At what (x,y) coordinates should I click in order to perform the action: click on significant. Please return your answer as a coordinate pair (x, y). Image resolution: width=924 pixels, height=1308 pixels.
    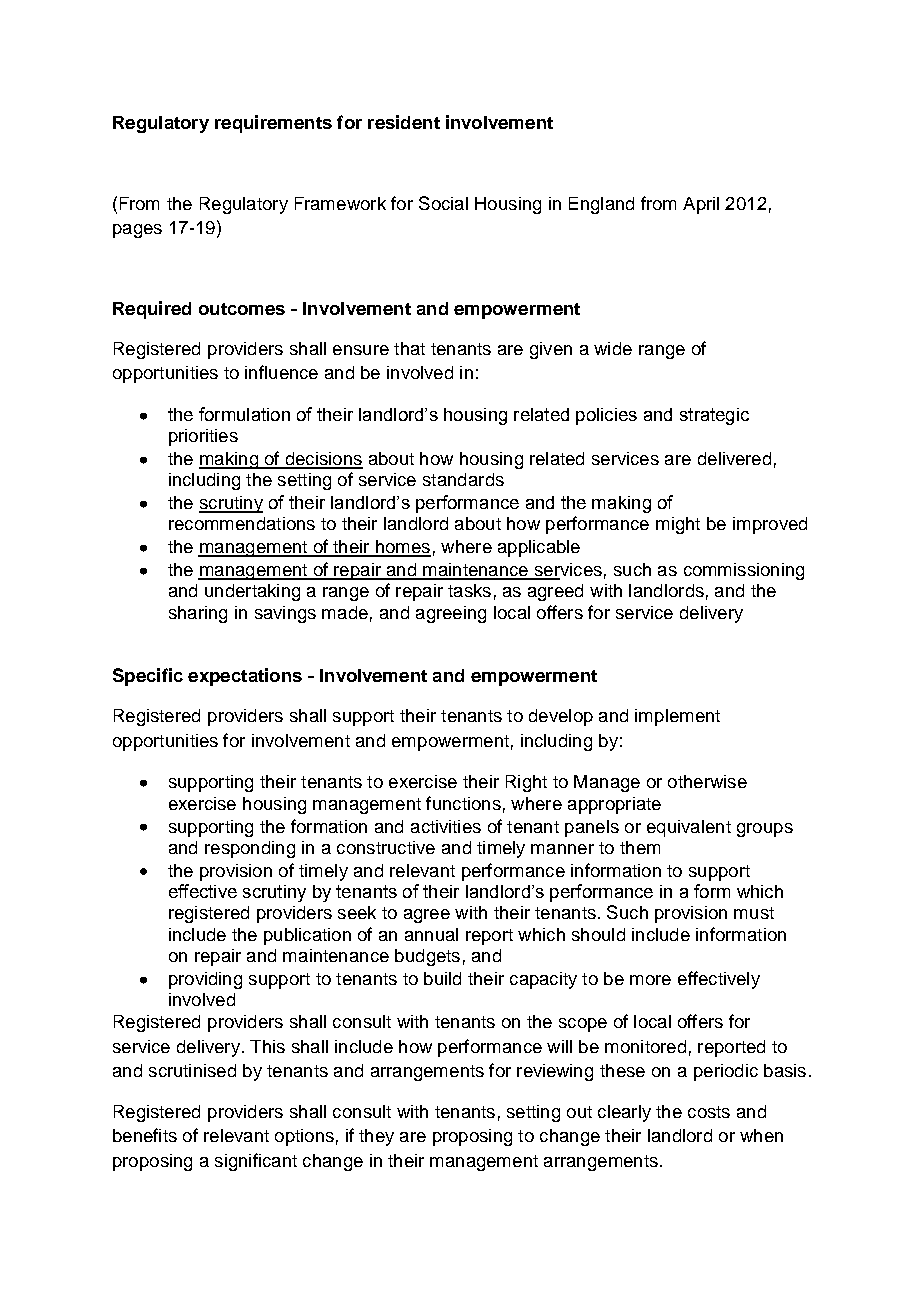
    Looking at the image, I should click on (256, 1162).
